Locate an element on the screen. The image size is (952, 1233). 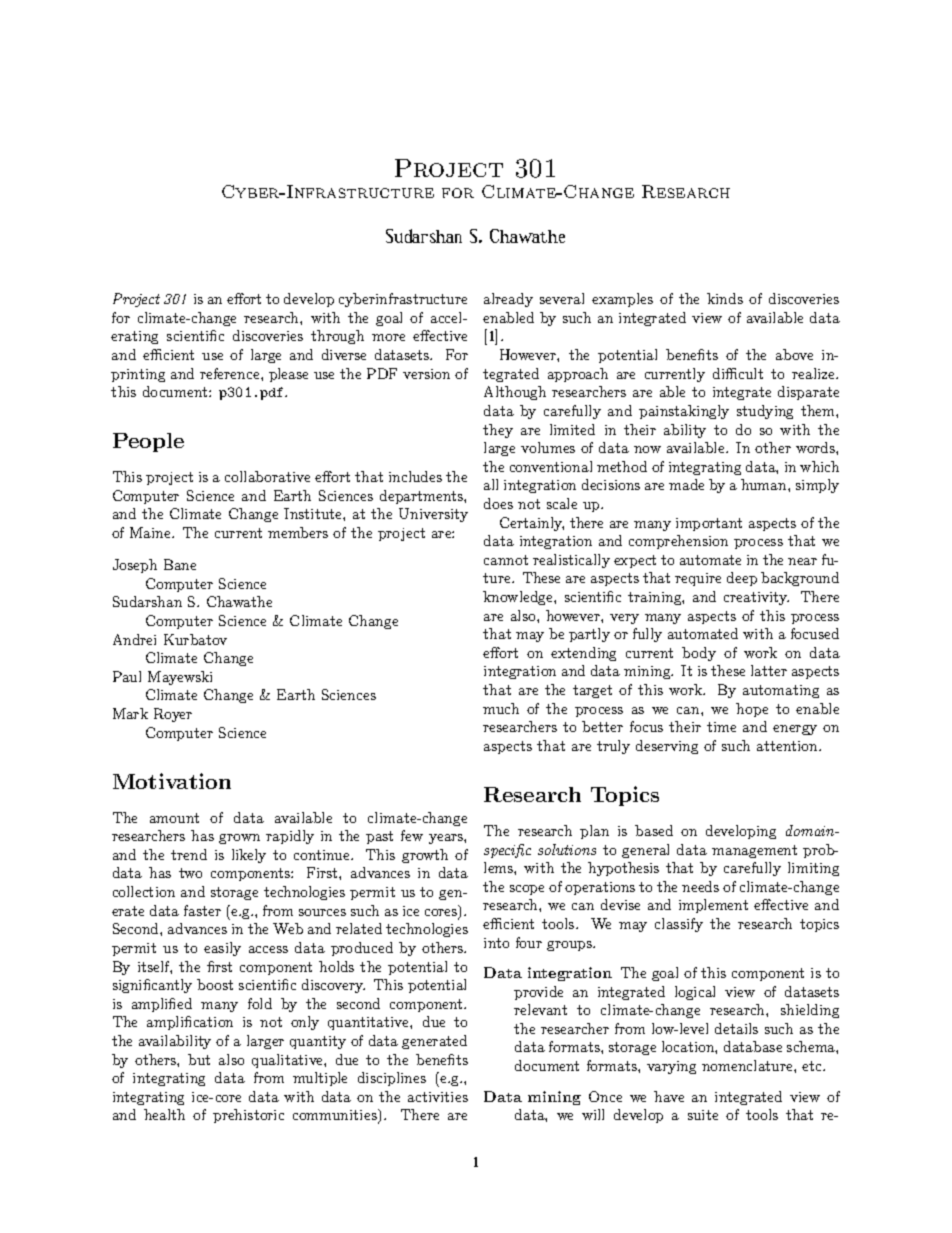
implement is located at coordinates (713, 906).
